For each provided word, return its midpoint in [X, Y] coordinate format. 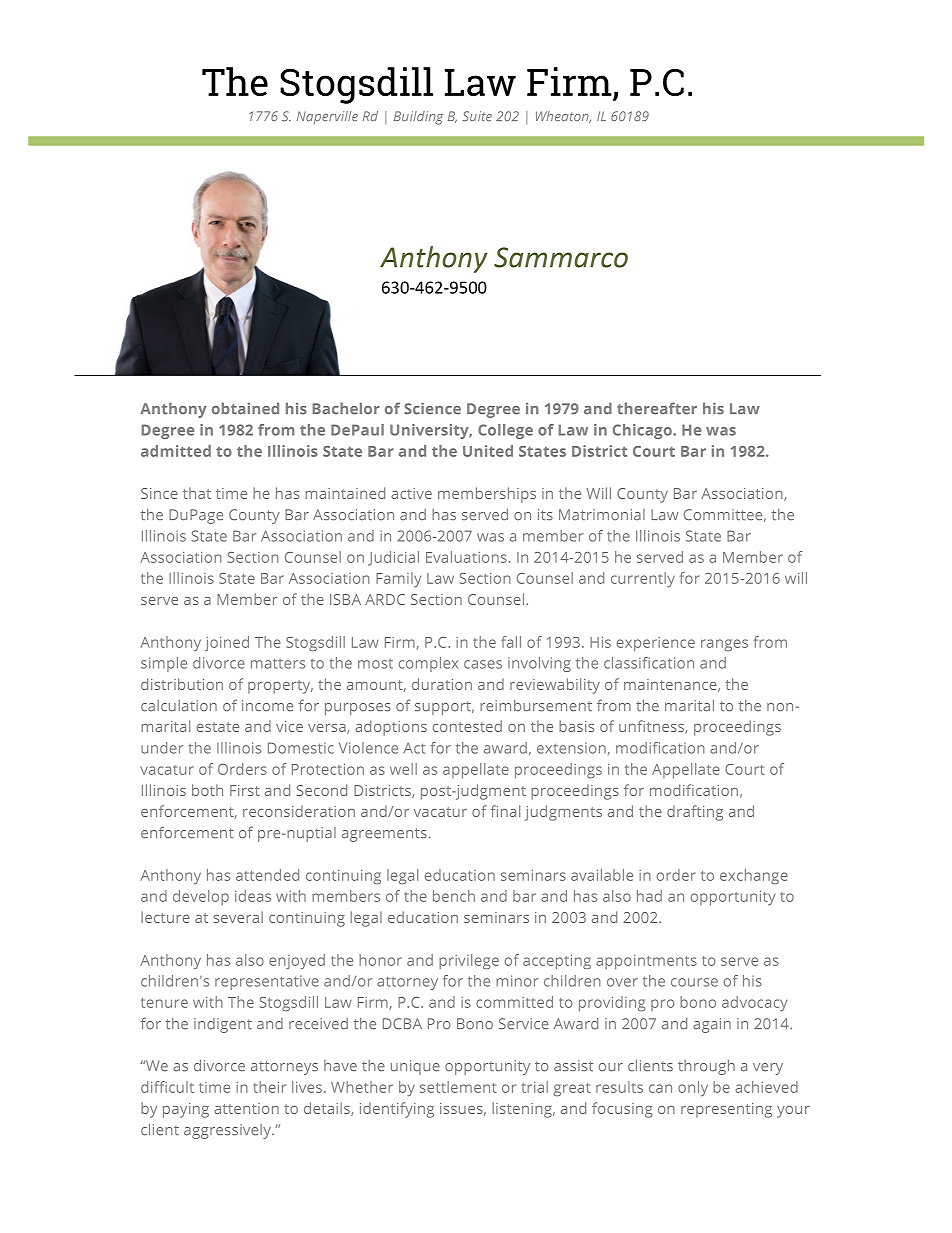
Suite [477, 116]
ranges [724, 645]
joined [227, 643]
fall [511, 642]
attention [246, 1108]
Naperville [327, 117]
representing [726, 1110]
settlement [458, 1087]
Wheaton [563, 117]
